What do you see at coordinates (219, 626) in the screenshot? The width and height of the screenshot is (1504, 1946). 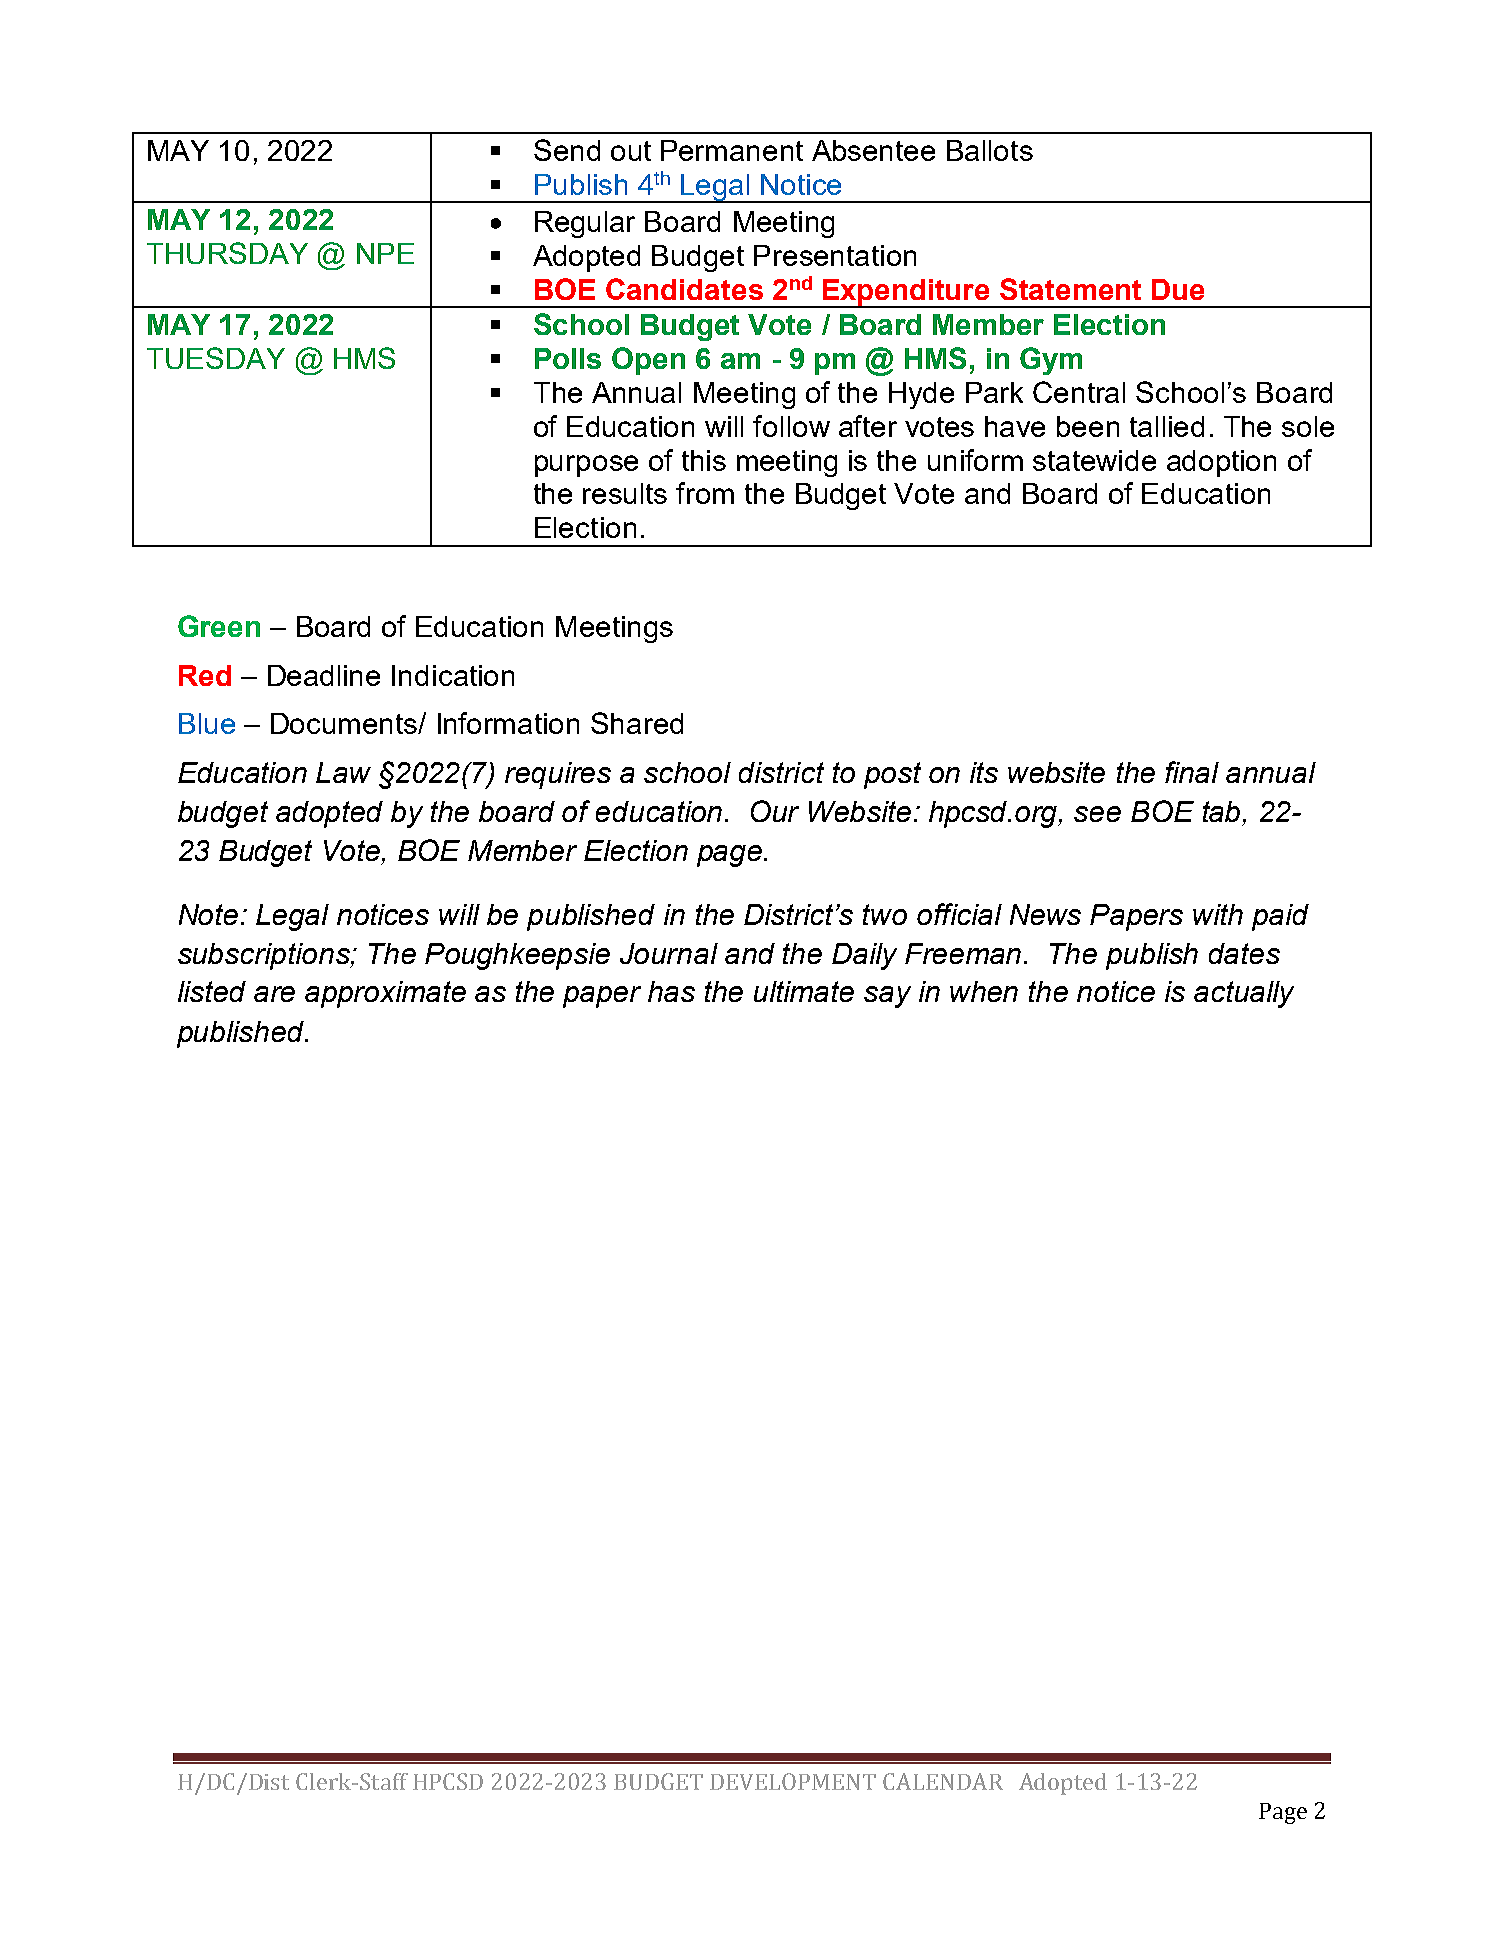 I see `Green` at bounding box center [219, 626].
